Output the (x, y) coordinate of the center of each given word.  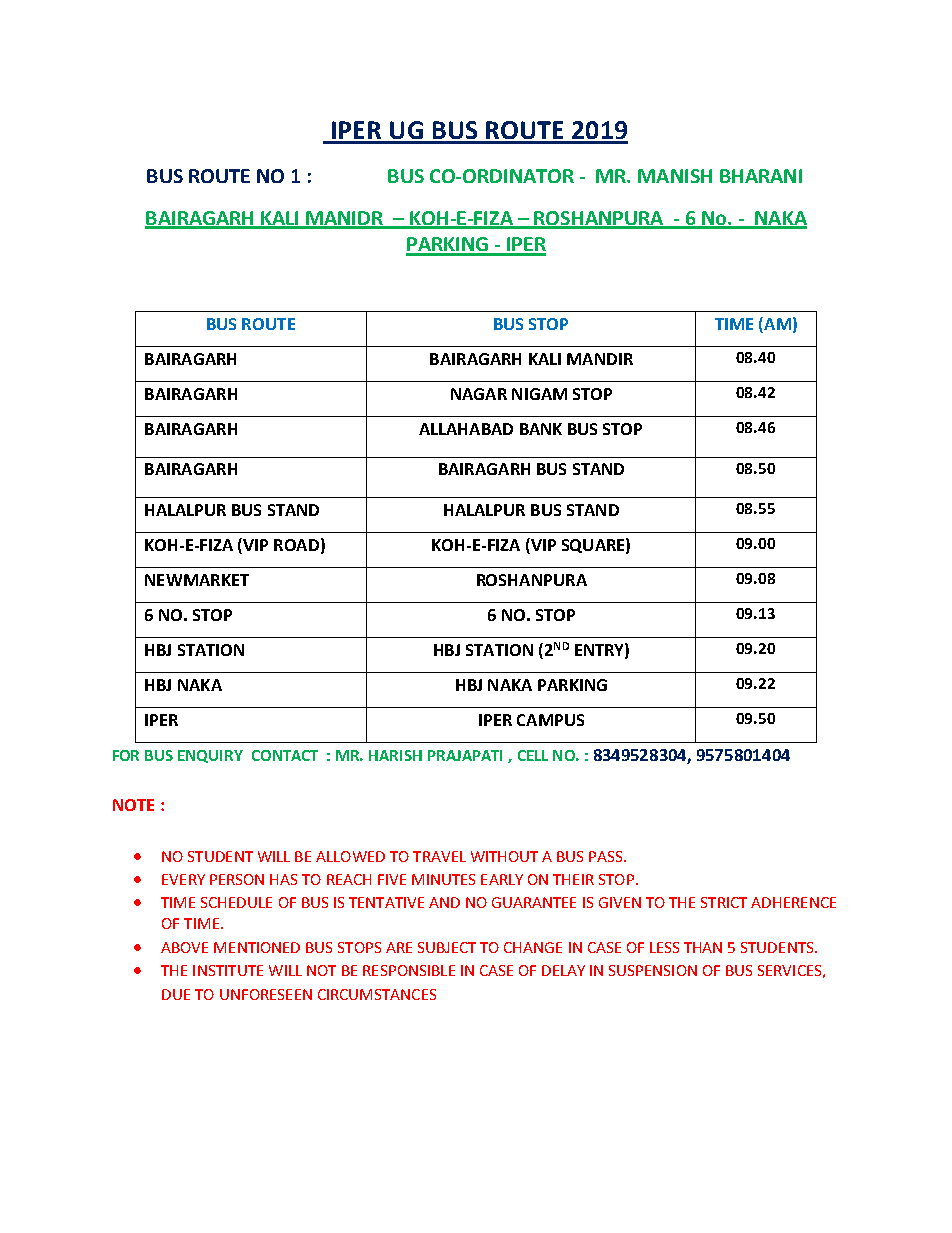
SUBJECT (447, 947)
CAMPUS (550, 720)
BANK (541, 429)
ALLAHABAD (466, 429)
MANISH (675, 176)
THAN (703, 947)
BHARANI (761, 176)
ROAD (296, 545)
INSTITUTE (228, 970)
